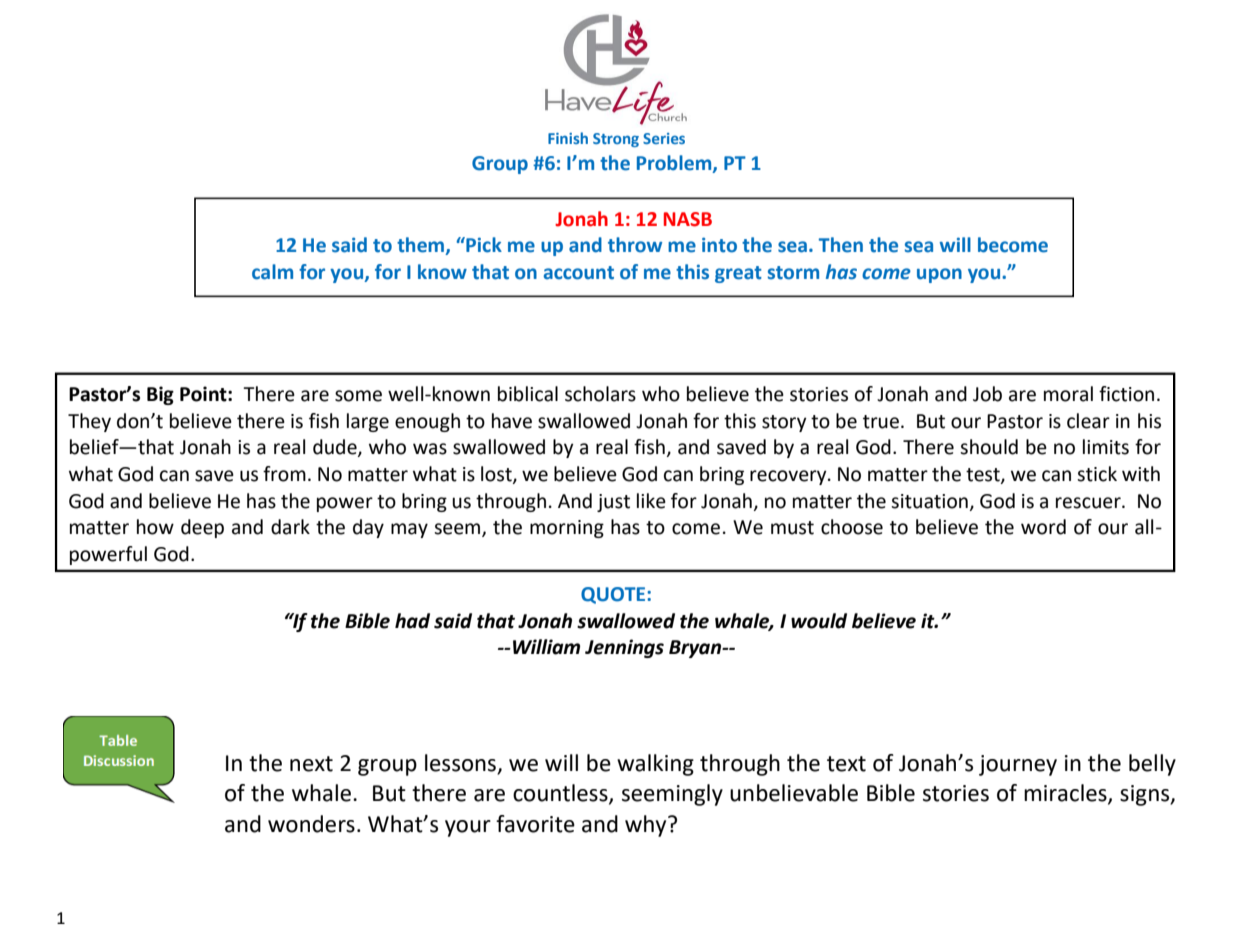 This screenshot has width=1233, height=952. I want to click on scholars, so click(600, 394).
